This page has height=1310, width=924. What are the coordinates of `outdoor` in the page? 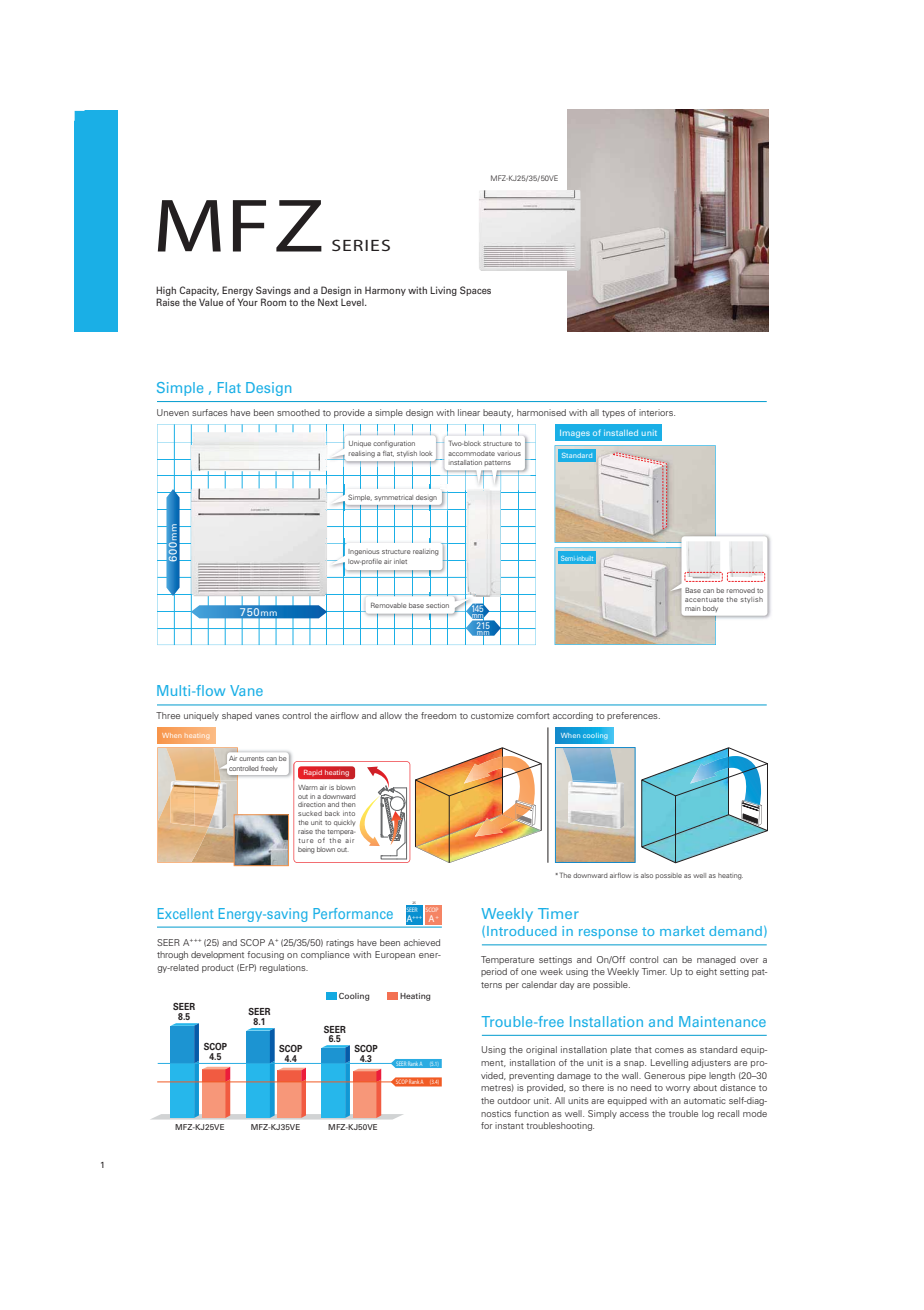 It's located at (514, 1100).
